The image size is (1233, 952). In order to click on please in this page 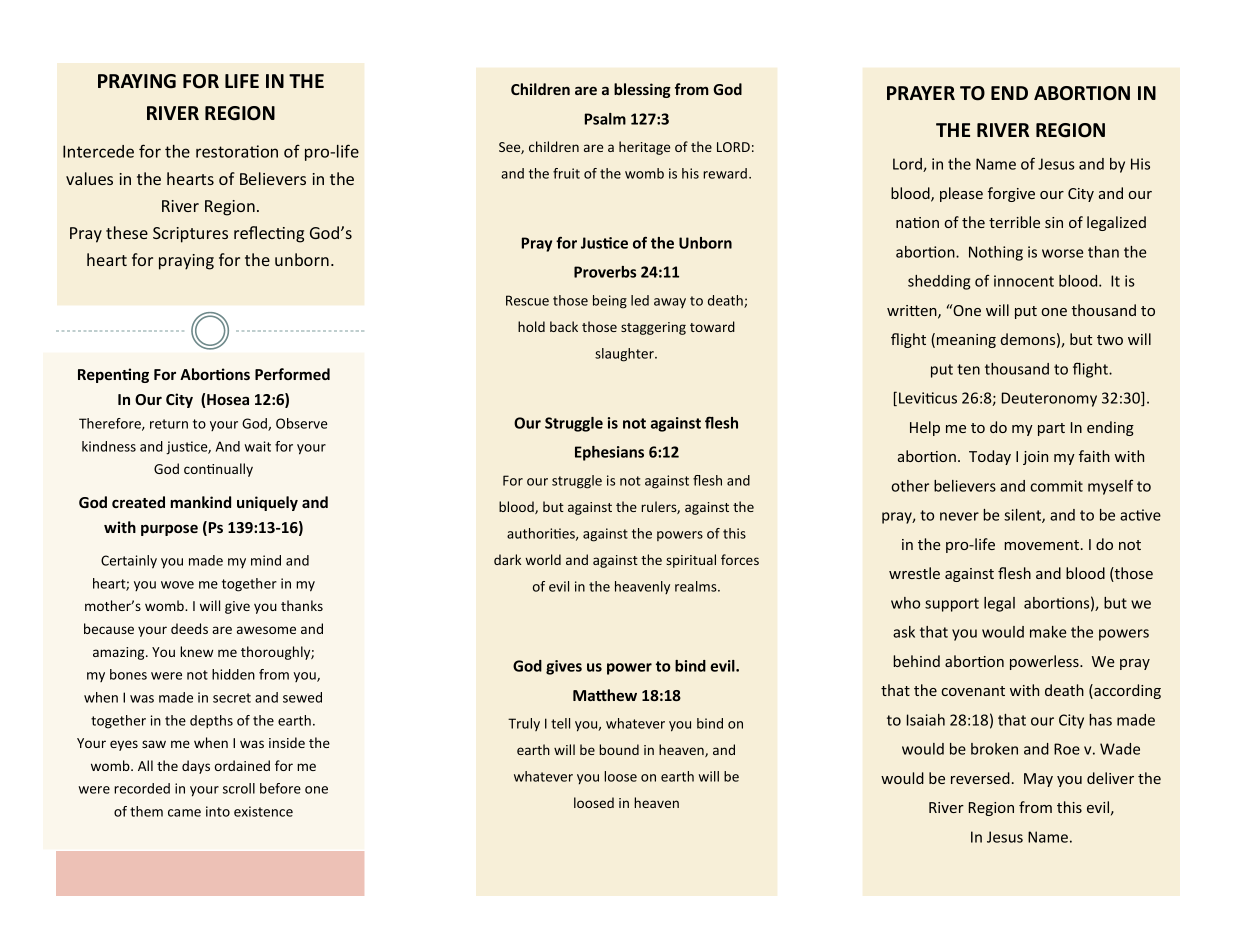, I will do `click(961, 194)`.
